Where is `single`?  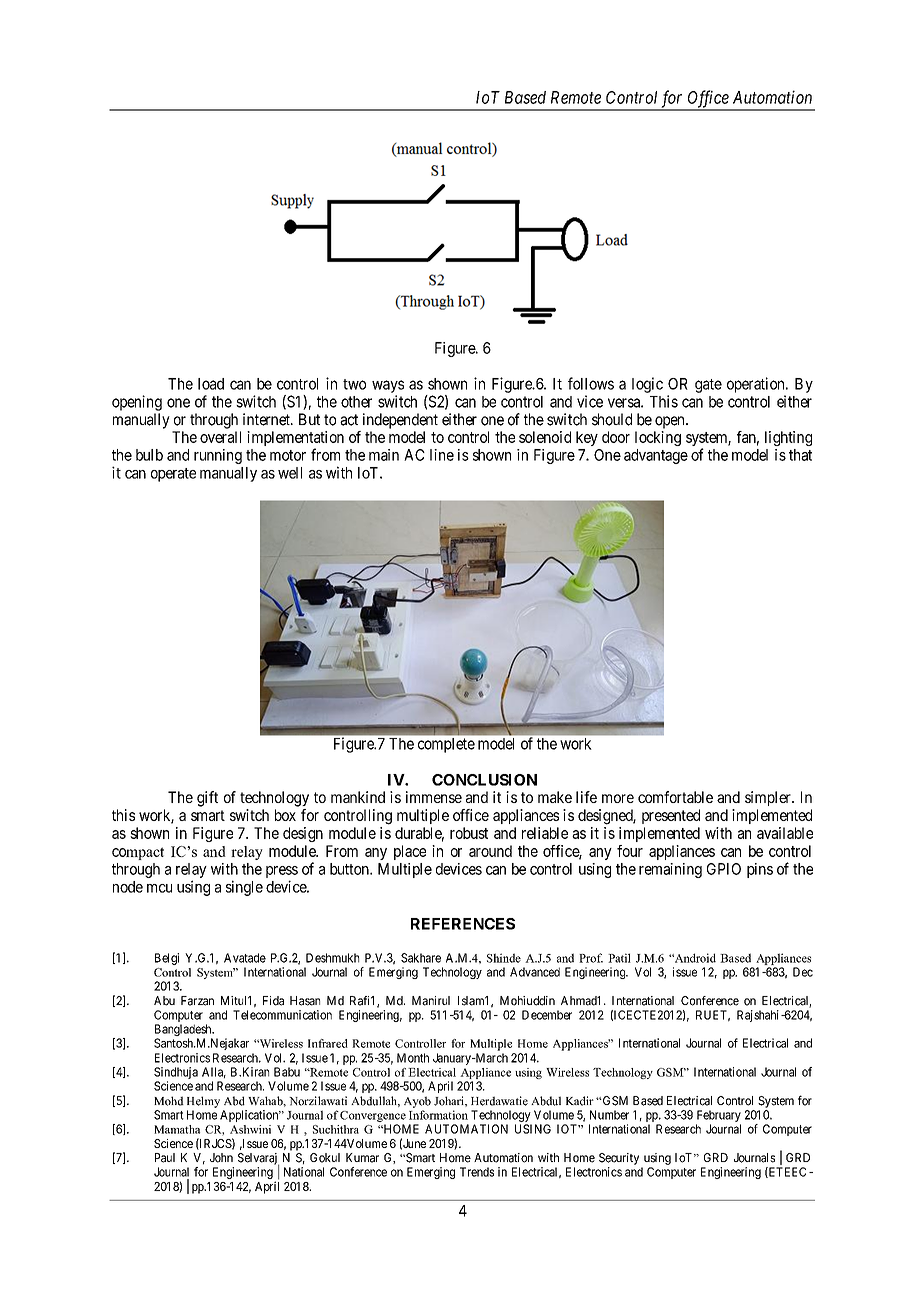
single is located at coordinates (244, 888).
